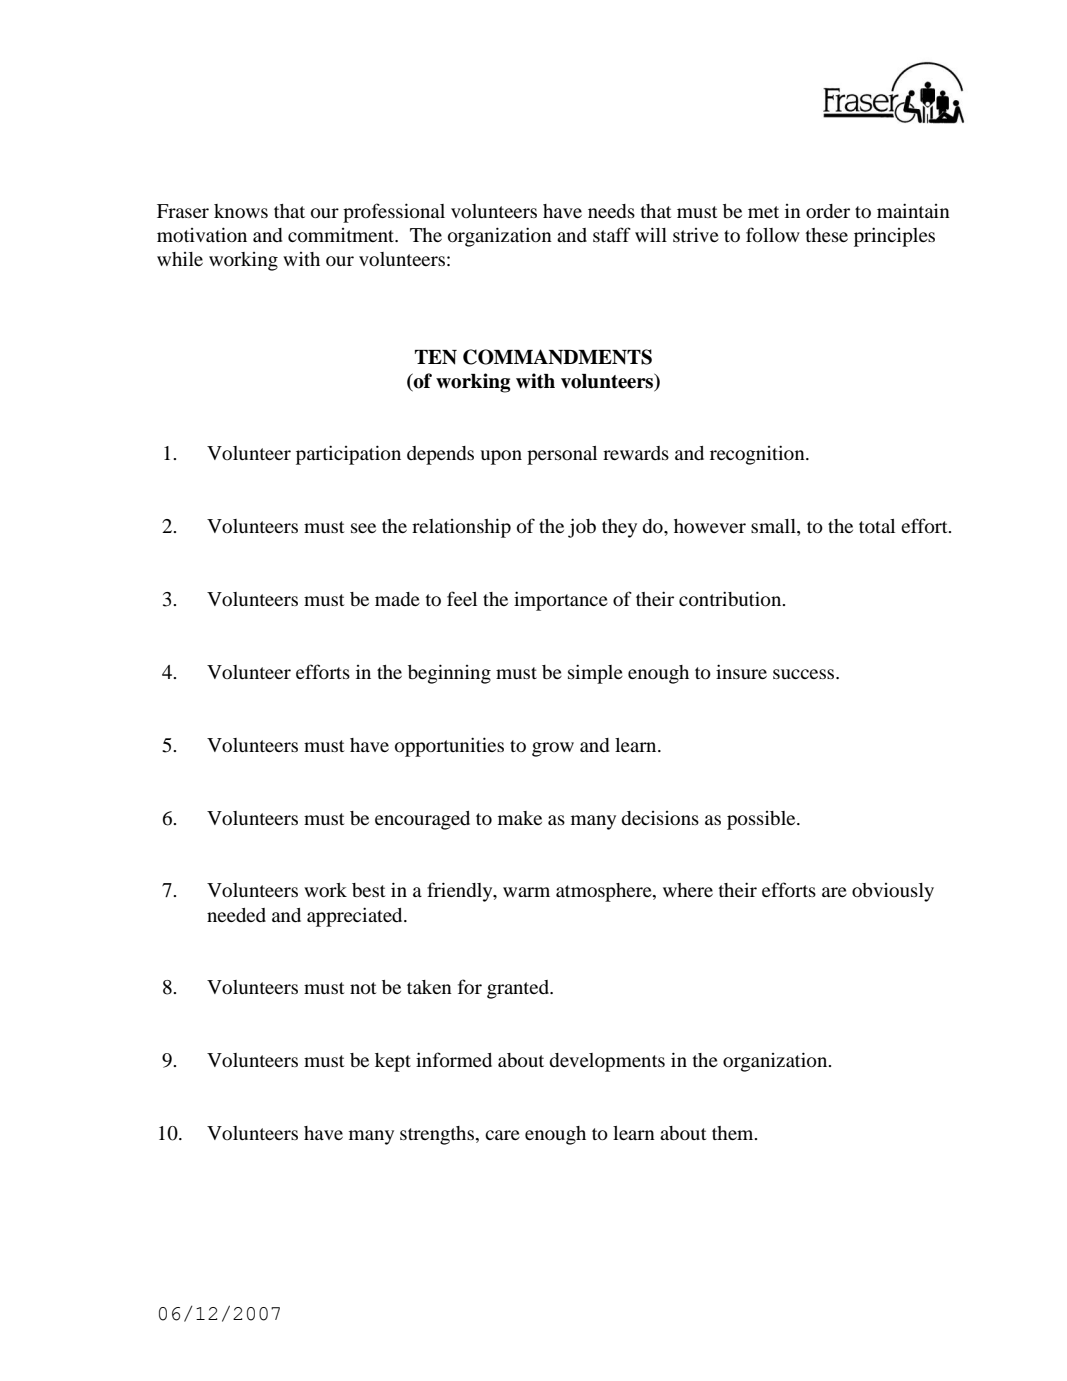 This page has width=1067, height=1381. I want to click on these, so click(827, 235).
